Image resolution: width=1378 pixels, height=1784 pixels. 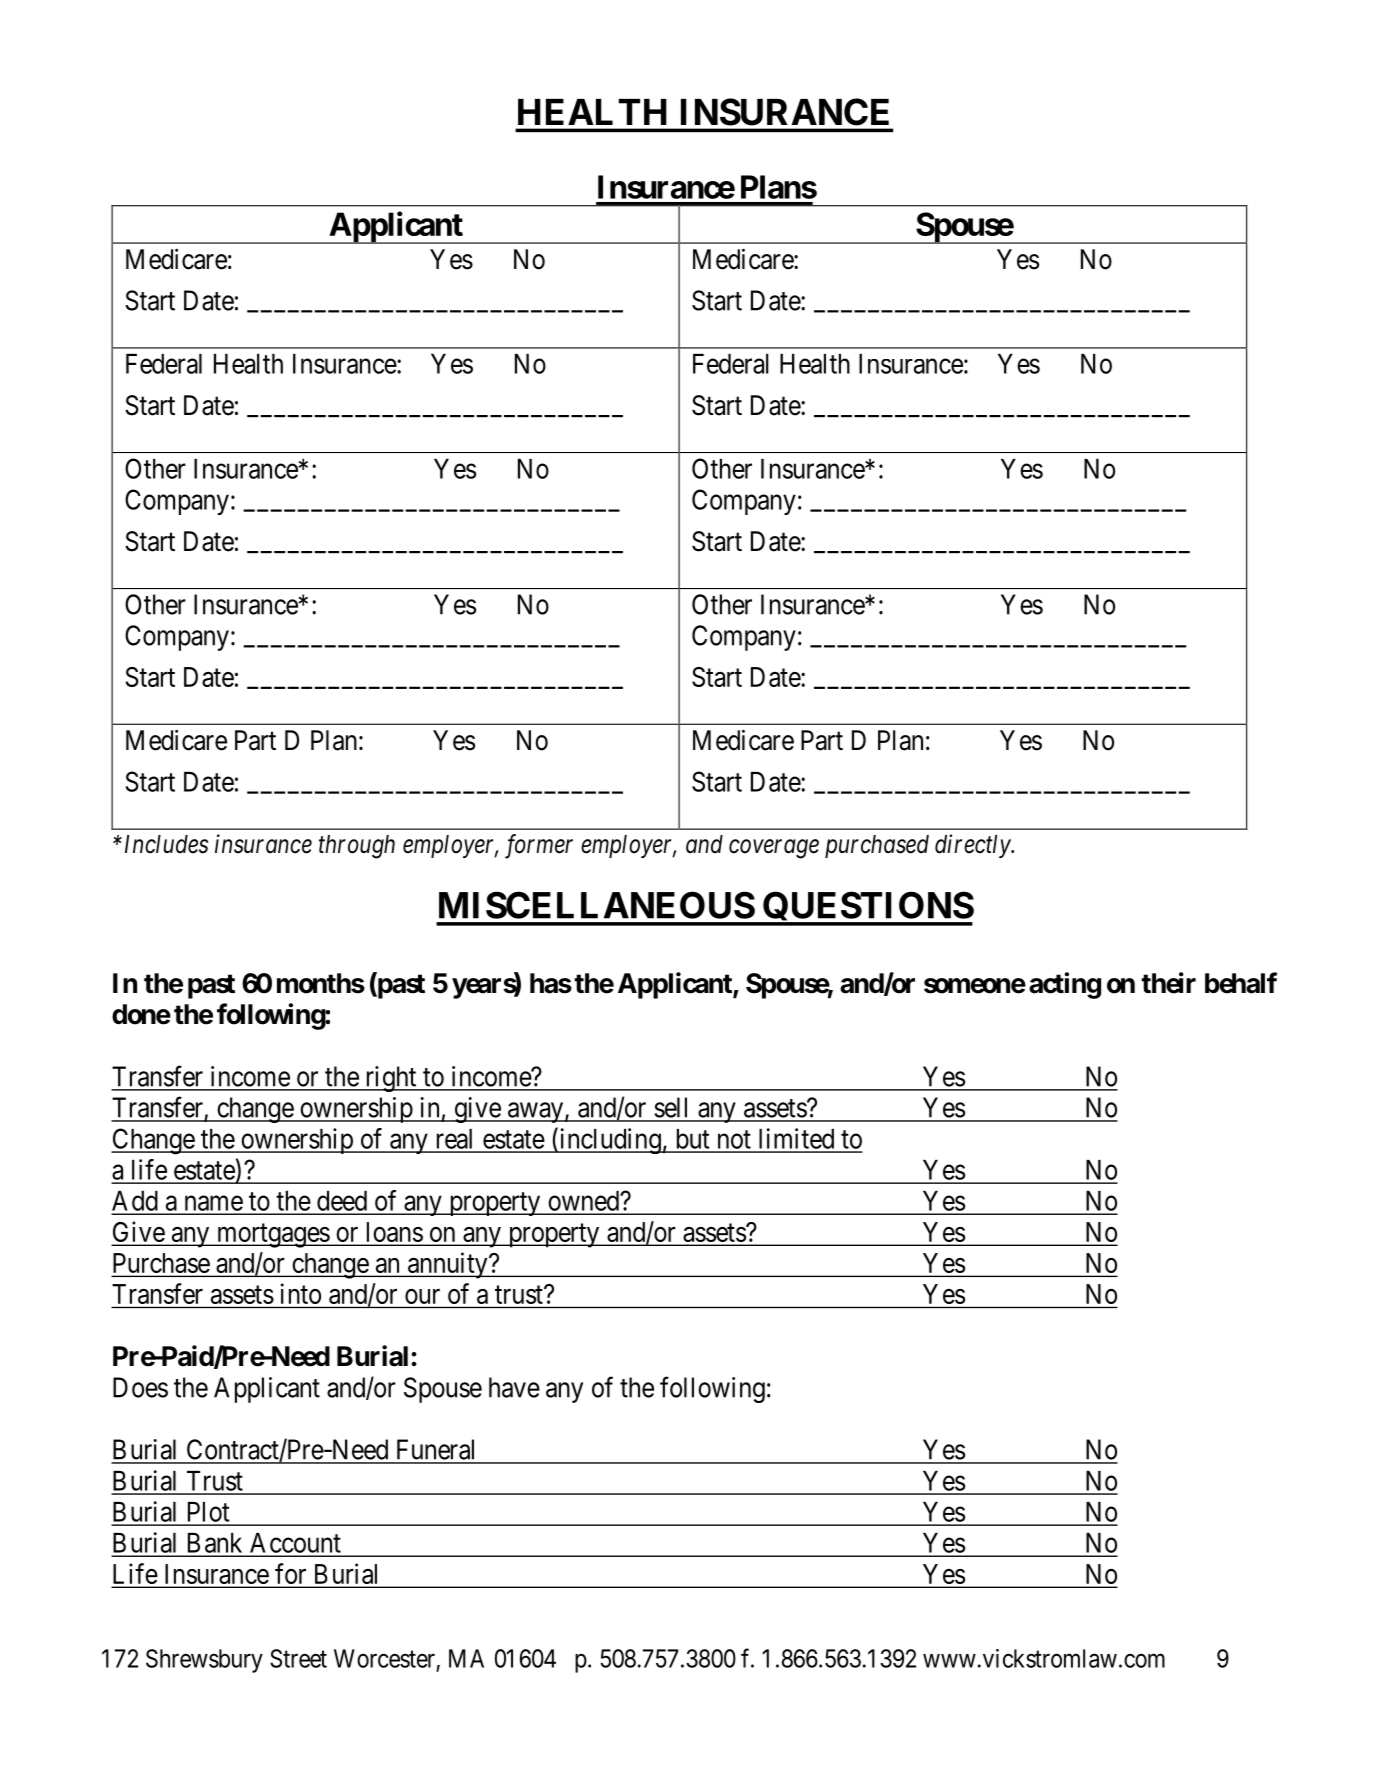 What do you see at coordinates (298, 1658) in the screenshot?
I see `Street` at bounding box center [298, 1658].
